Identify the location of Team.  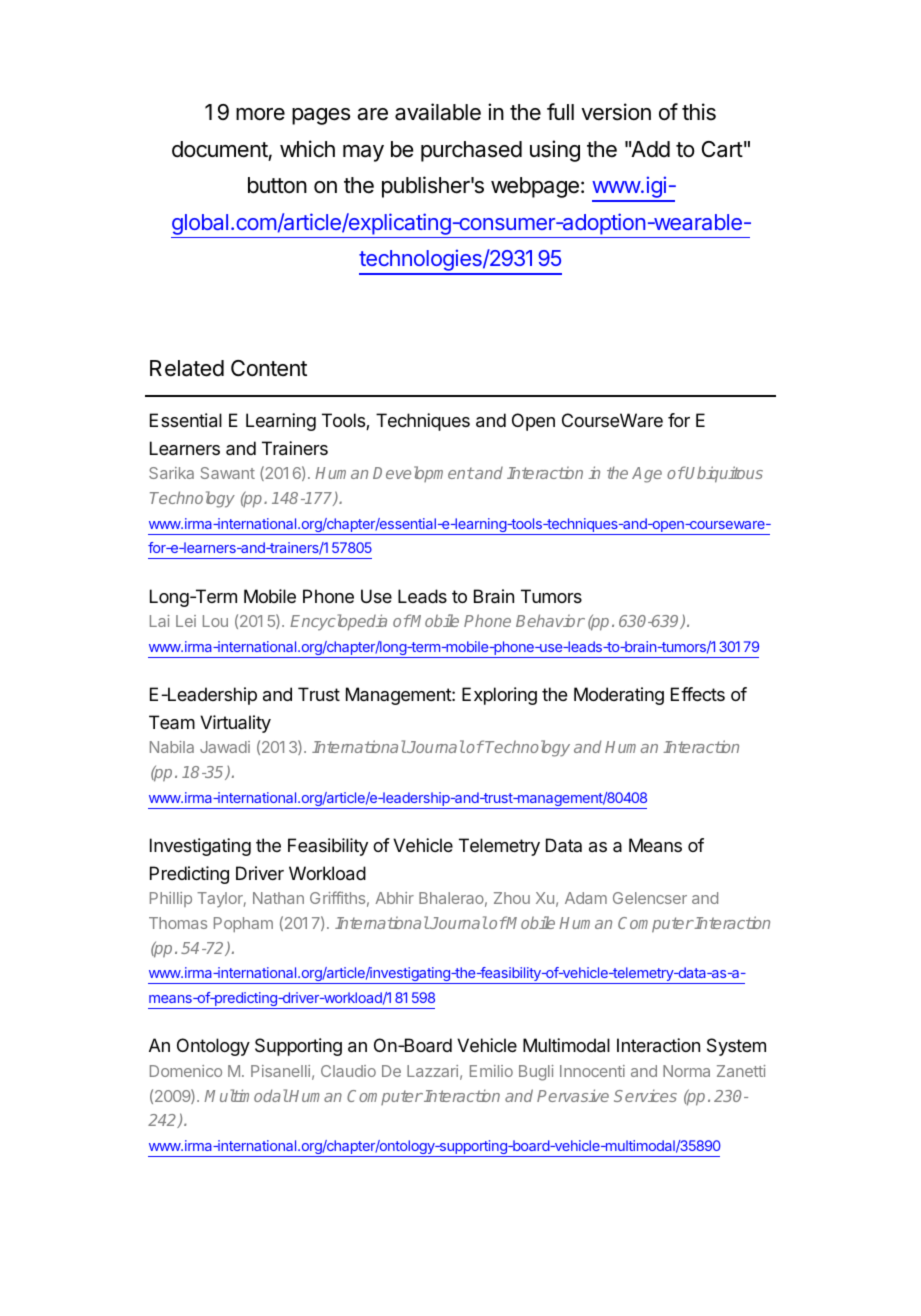
(172, 722).
